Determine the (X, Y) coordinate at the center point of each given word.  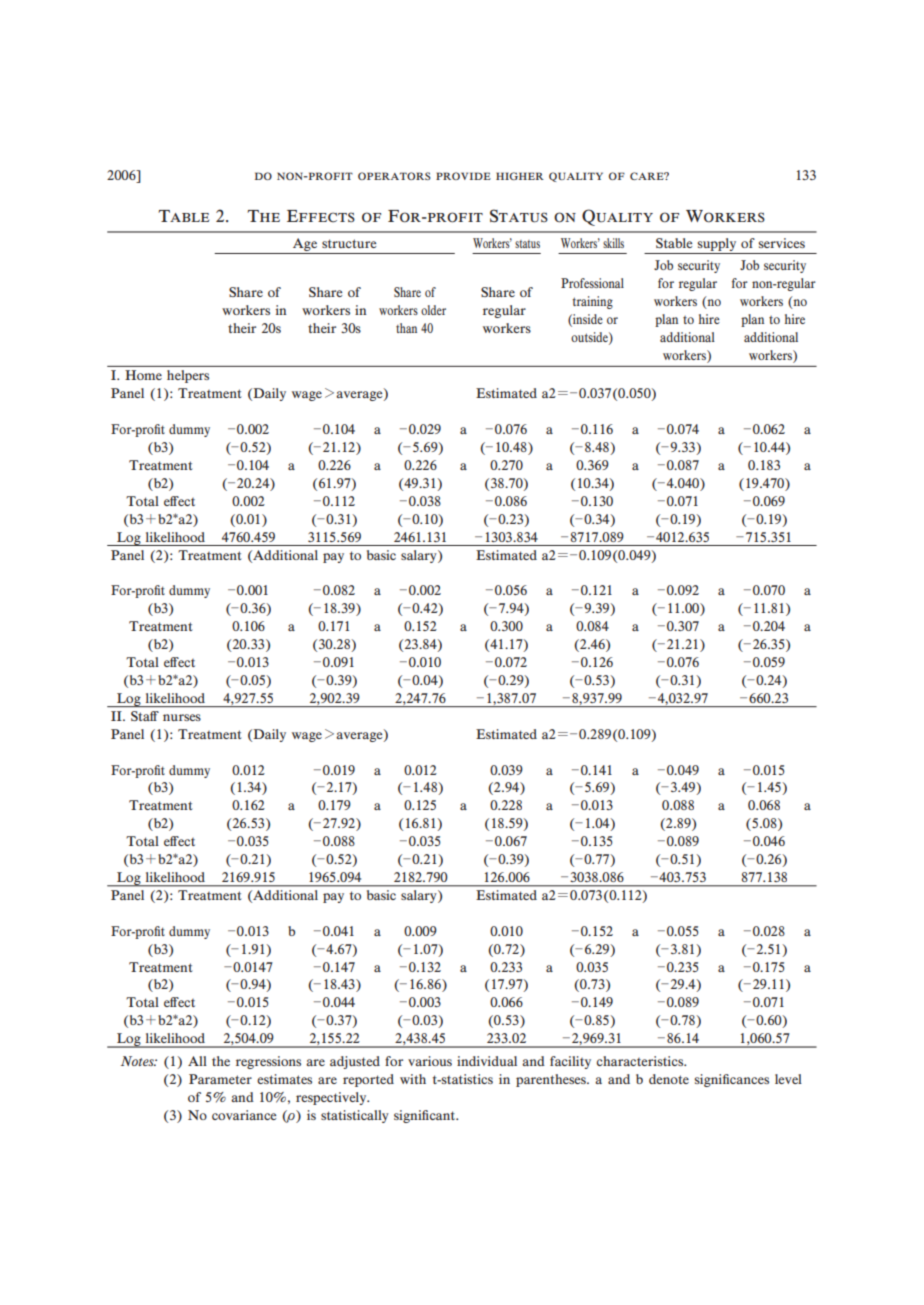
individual (487, 1061)
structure (349, 243)
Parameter (220, 1079)
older (433, 310)
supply (716, 244)
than (406, 328)
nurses (182, 717)
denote (669, 1079)
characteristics (641, 1061)
